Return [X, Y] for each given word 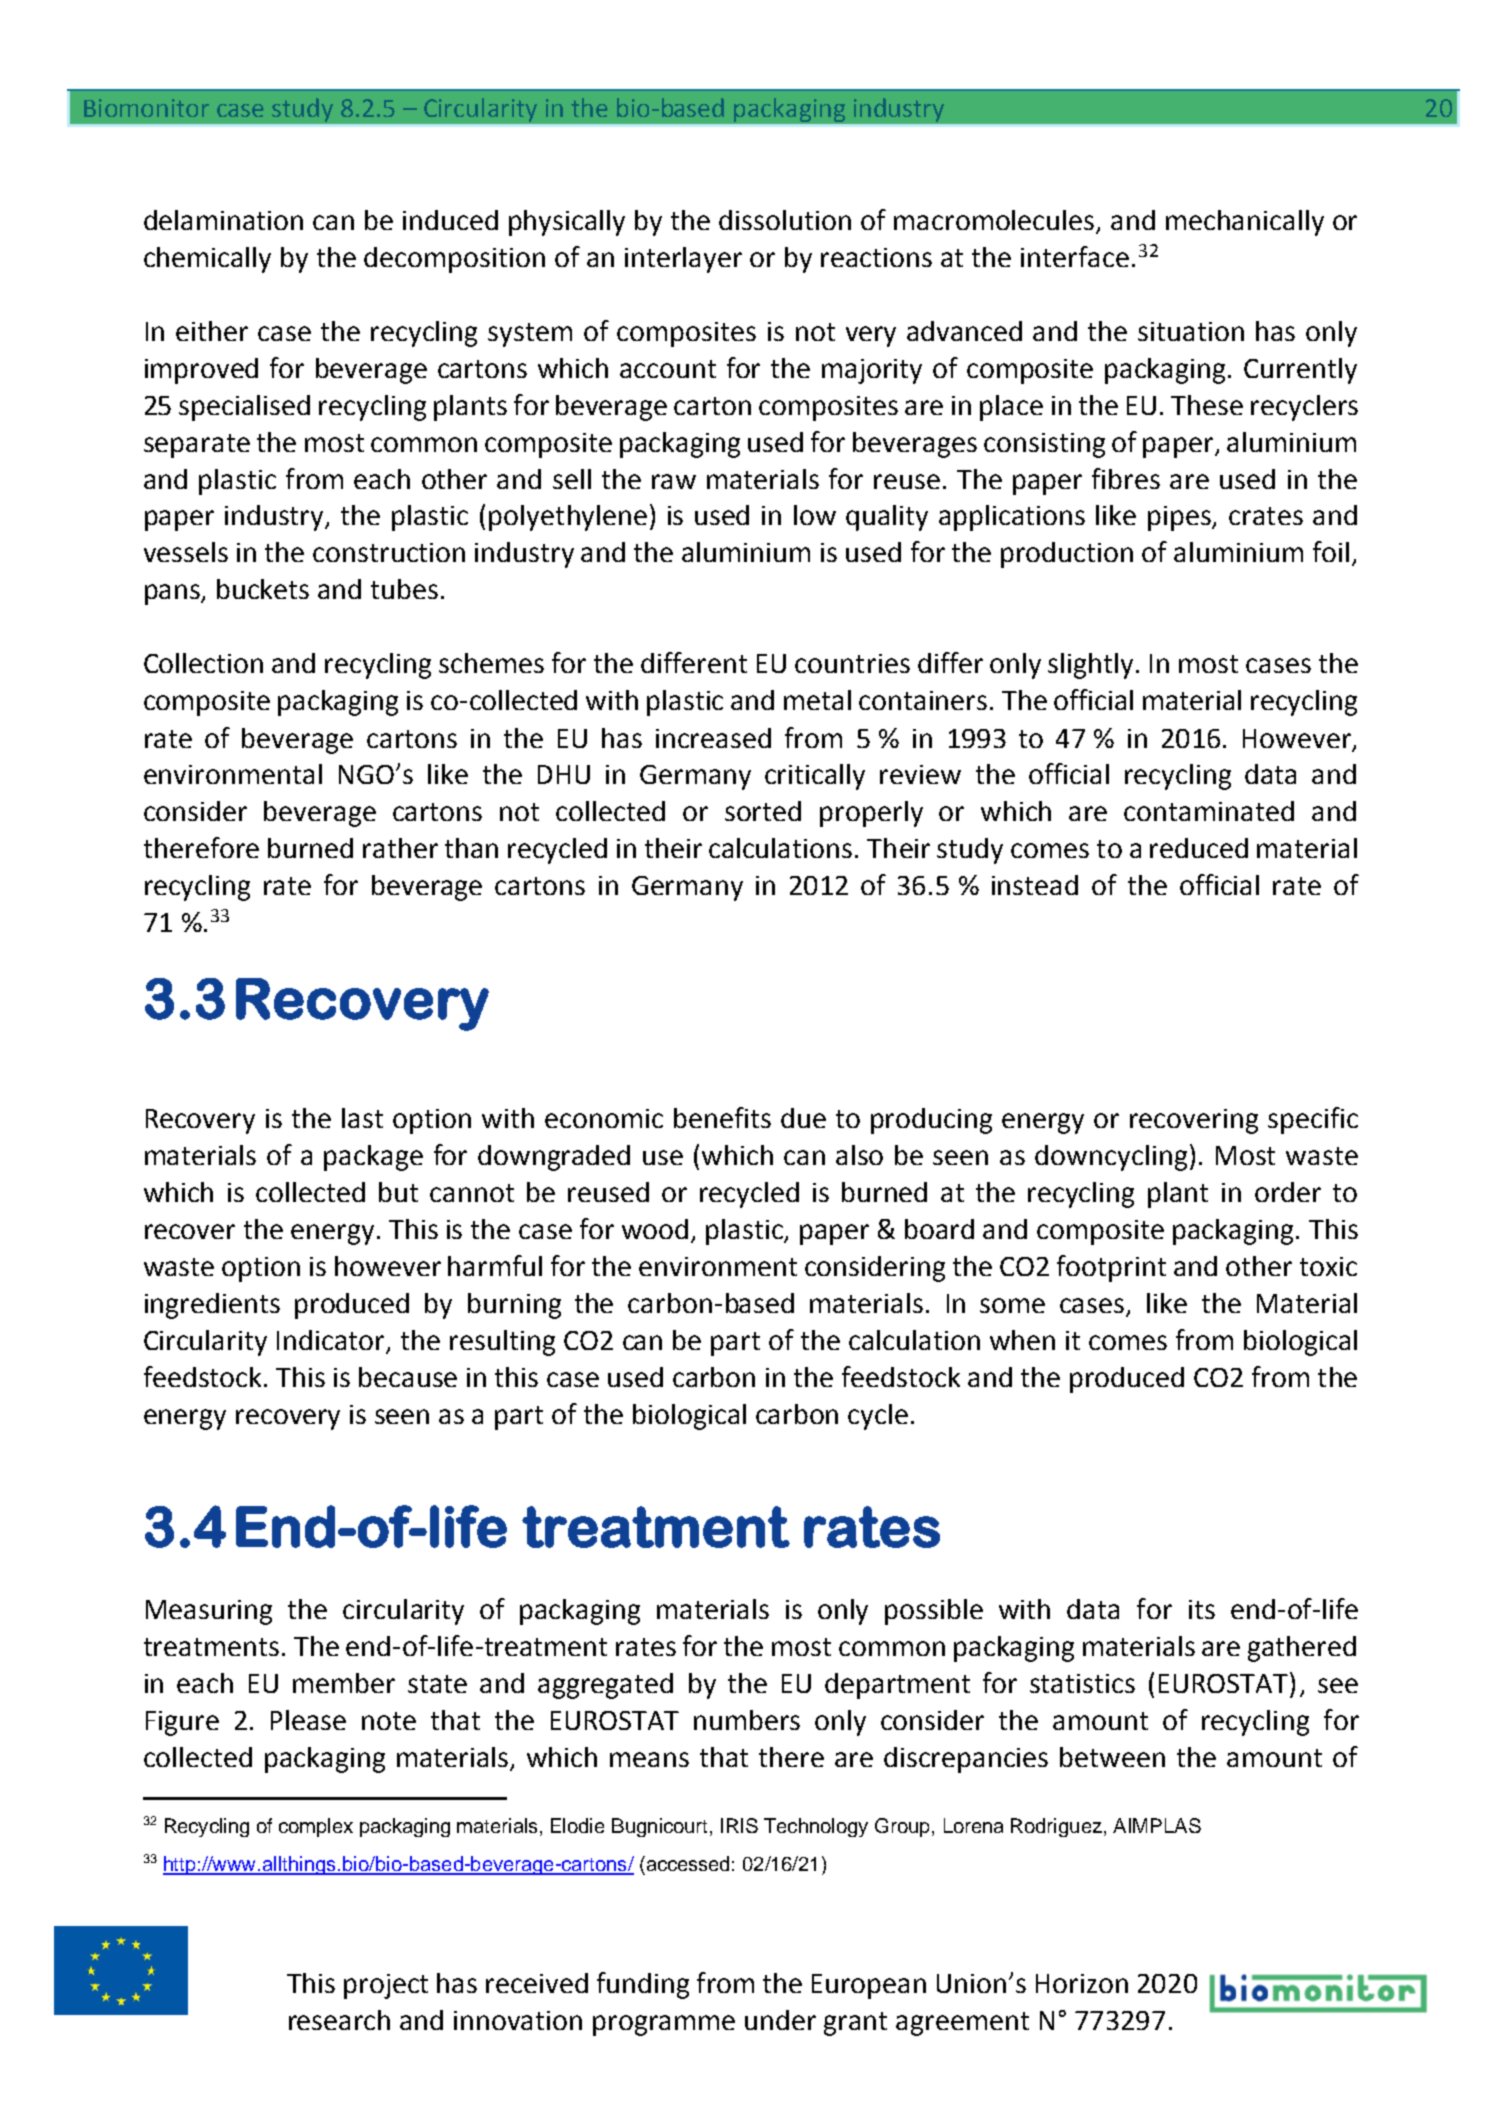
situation [1191, 331]
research [339, 2020]
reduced [1199, 848]
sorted [763, 811]
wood [655, 1229]
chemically [207, 260]
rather [400, 848]
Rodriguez [1056, 1827]
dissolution [785, 220]
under [780, 2020]
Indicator [332, 1341]
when [1022, 1340]
